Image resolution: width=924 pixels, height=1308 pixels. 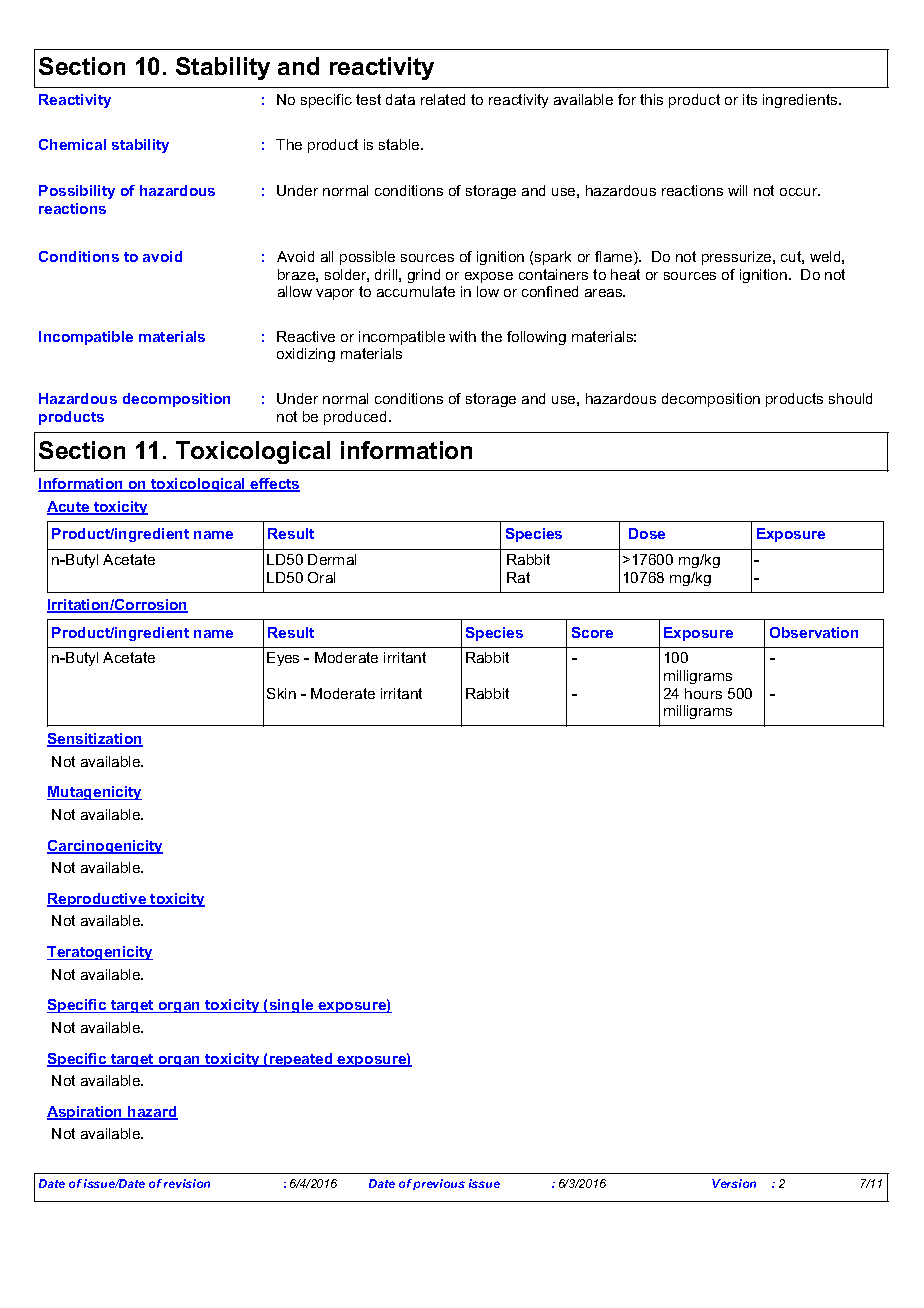 What do you see at coordinates (750, 99) in the page?
I see `its` at bounding box center [750, 99].
